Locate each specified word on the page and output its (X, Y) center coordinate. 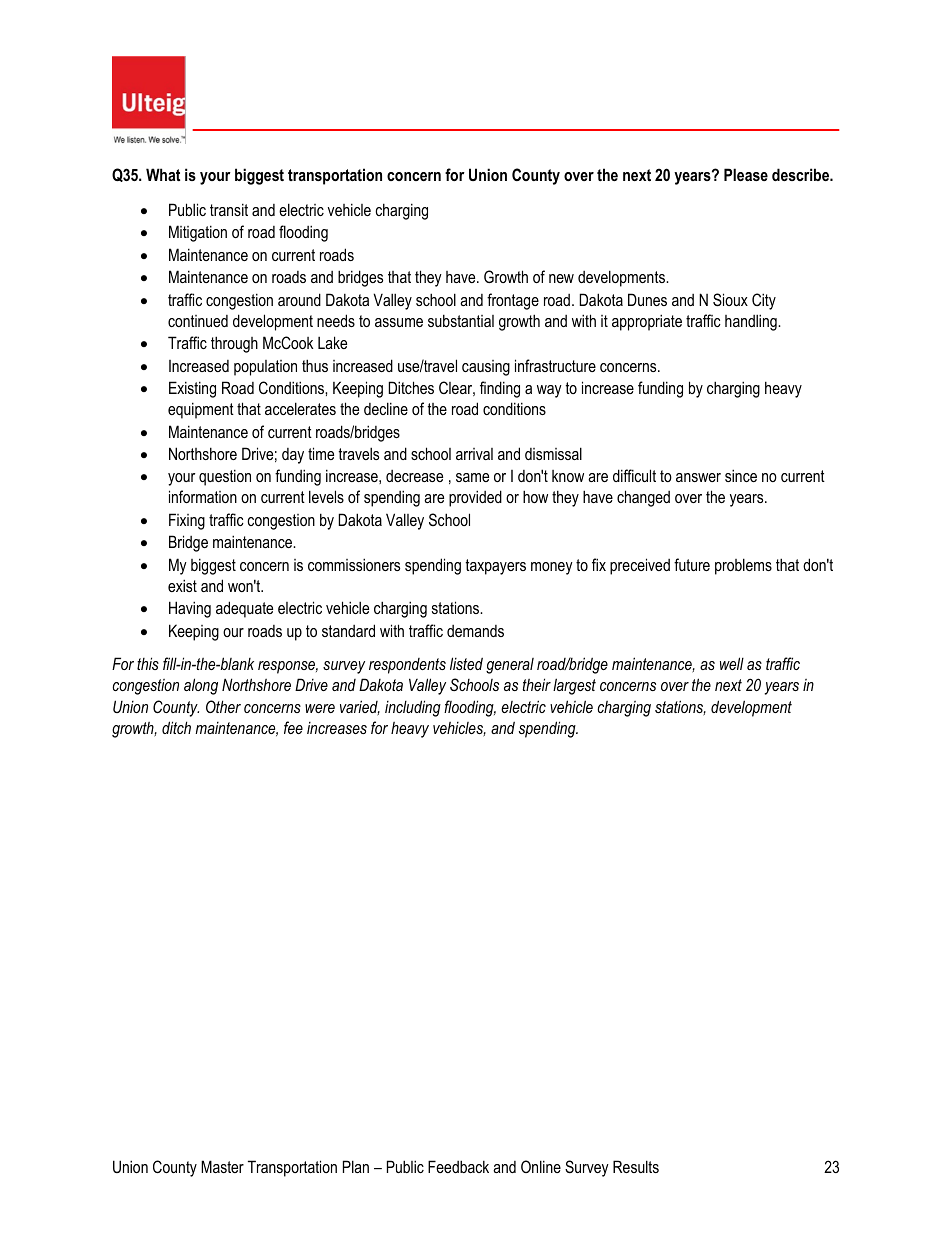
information (203, 496)
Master (222, 1166)
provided (475, 498)
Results (636, 1166)
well (732, 663)
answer (698, 477)
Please (746, 174)
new (561, 278)
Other (223, 706)
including (413, 708)
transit (229, 209)
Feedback (458, 1166)
